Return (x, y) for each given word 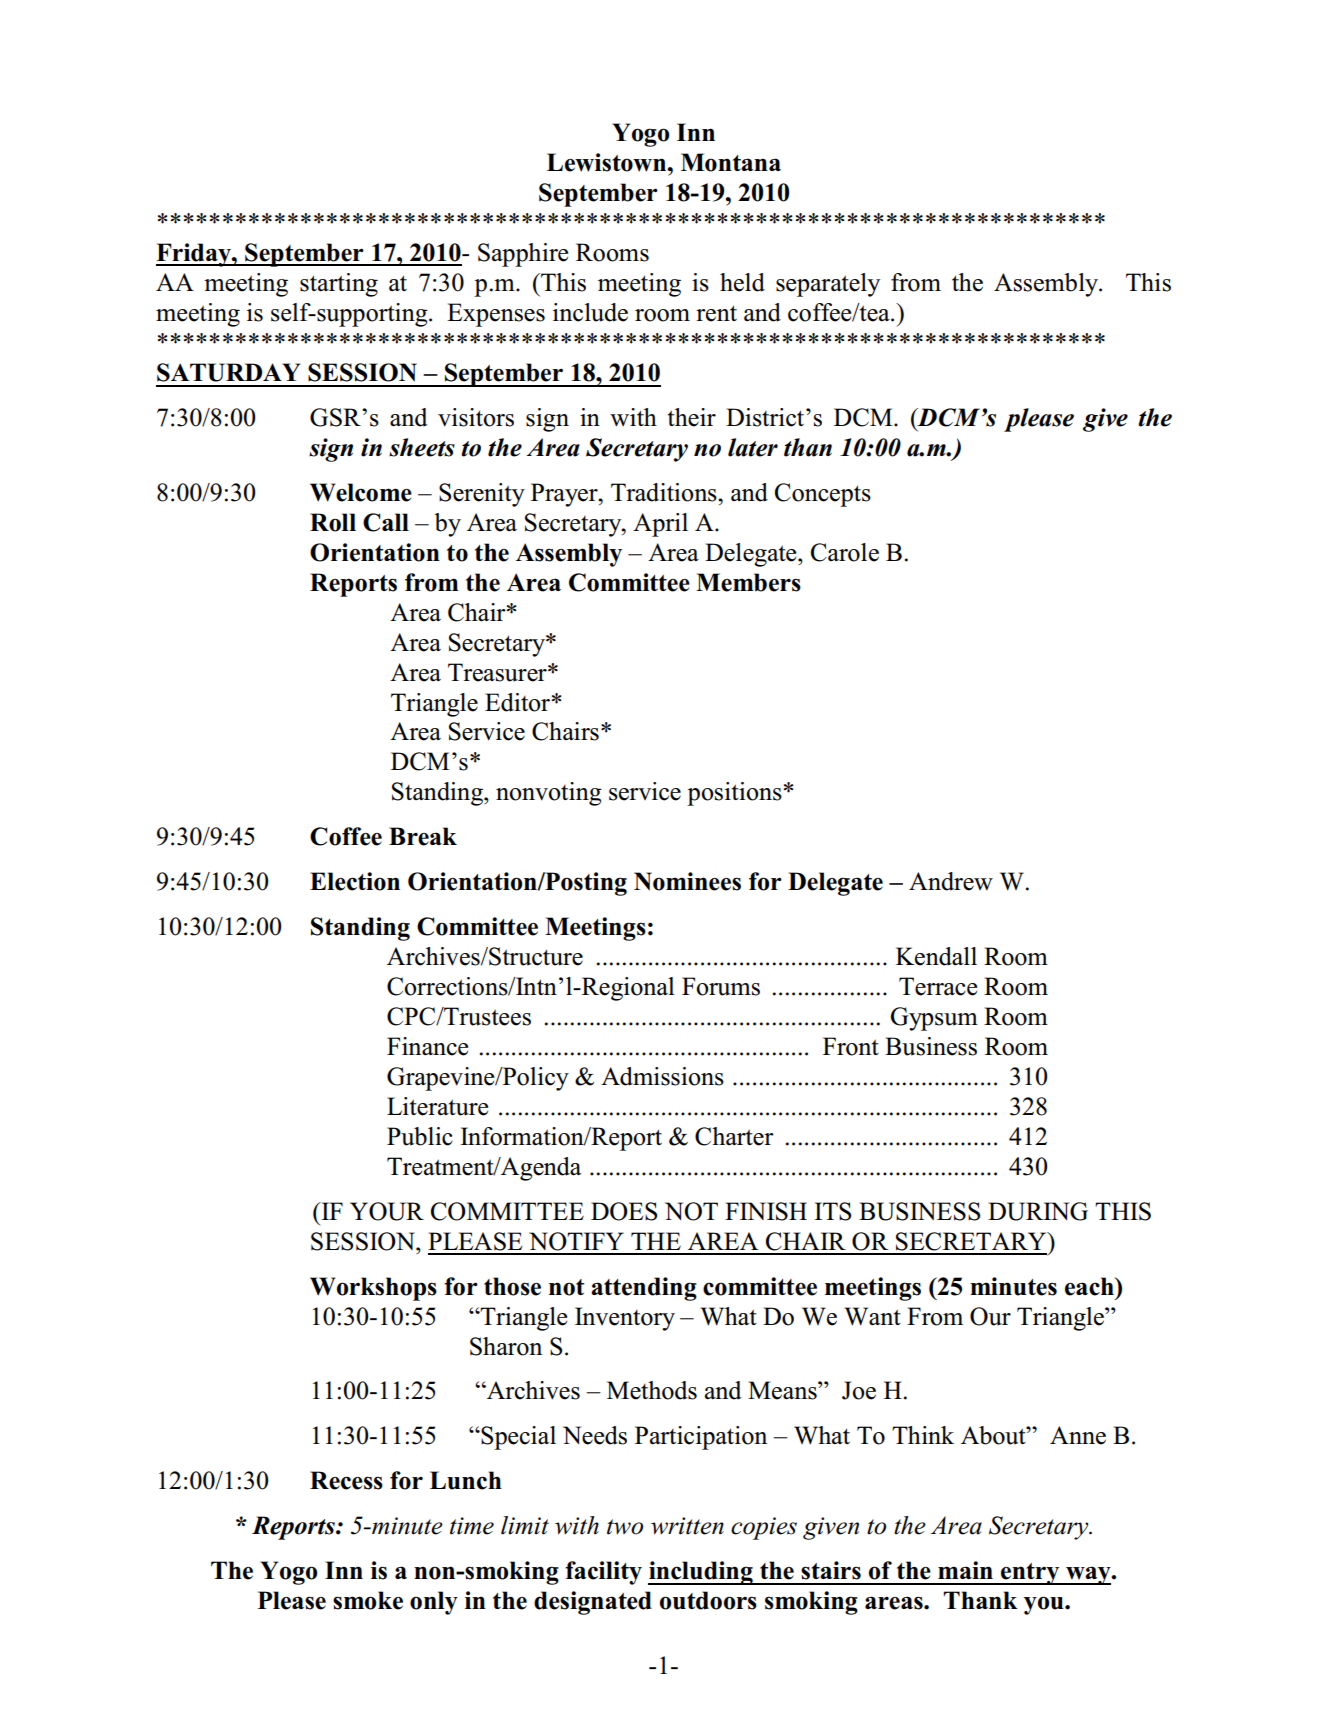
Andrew (951, 881)
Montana (731, 162)
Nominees (687, 881)
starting (339, 285)
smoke (368, 1600)
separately (828, 285)
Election (355, 881)
